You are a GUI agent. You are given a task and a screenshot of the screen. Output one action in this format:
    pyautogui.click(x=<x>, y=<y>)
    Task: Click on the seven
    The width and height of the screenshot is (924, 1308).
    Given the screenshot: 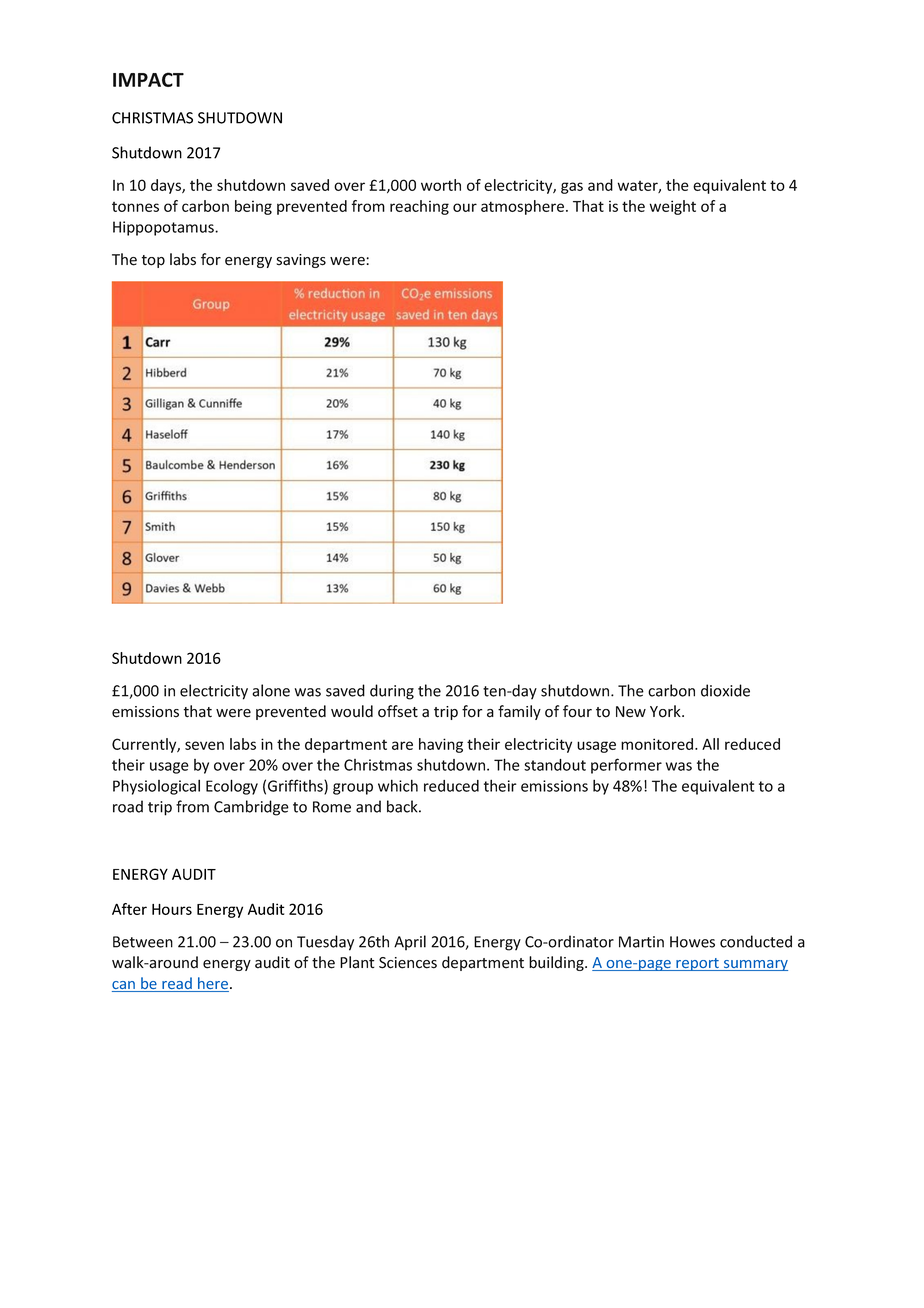 What is the action you would take?
    pyautogui.click(x=204, y=745)
